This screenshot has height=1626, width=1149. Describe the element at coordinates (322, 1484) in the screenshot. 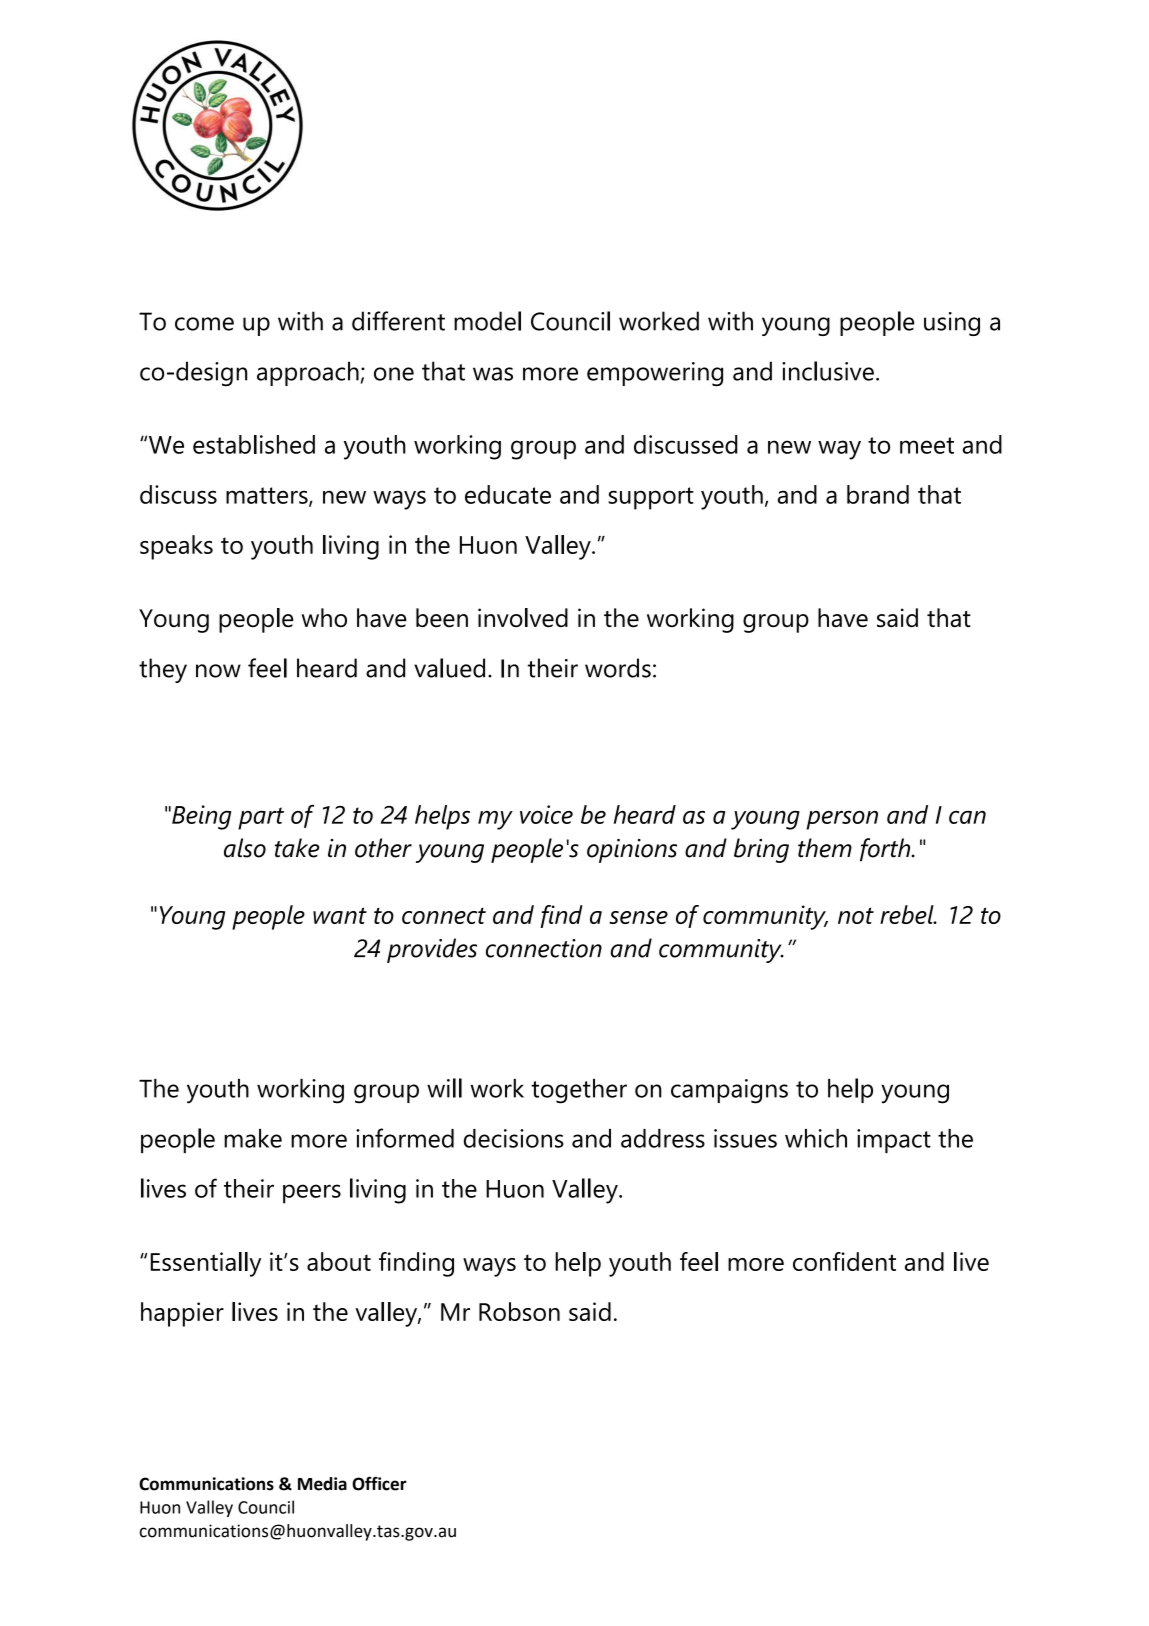

I see `Media` at that location.
